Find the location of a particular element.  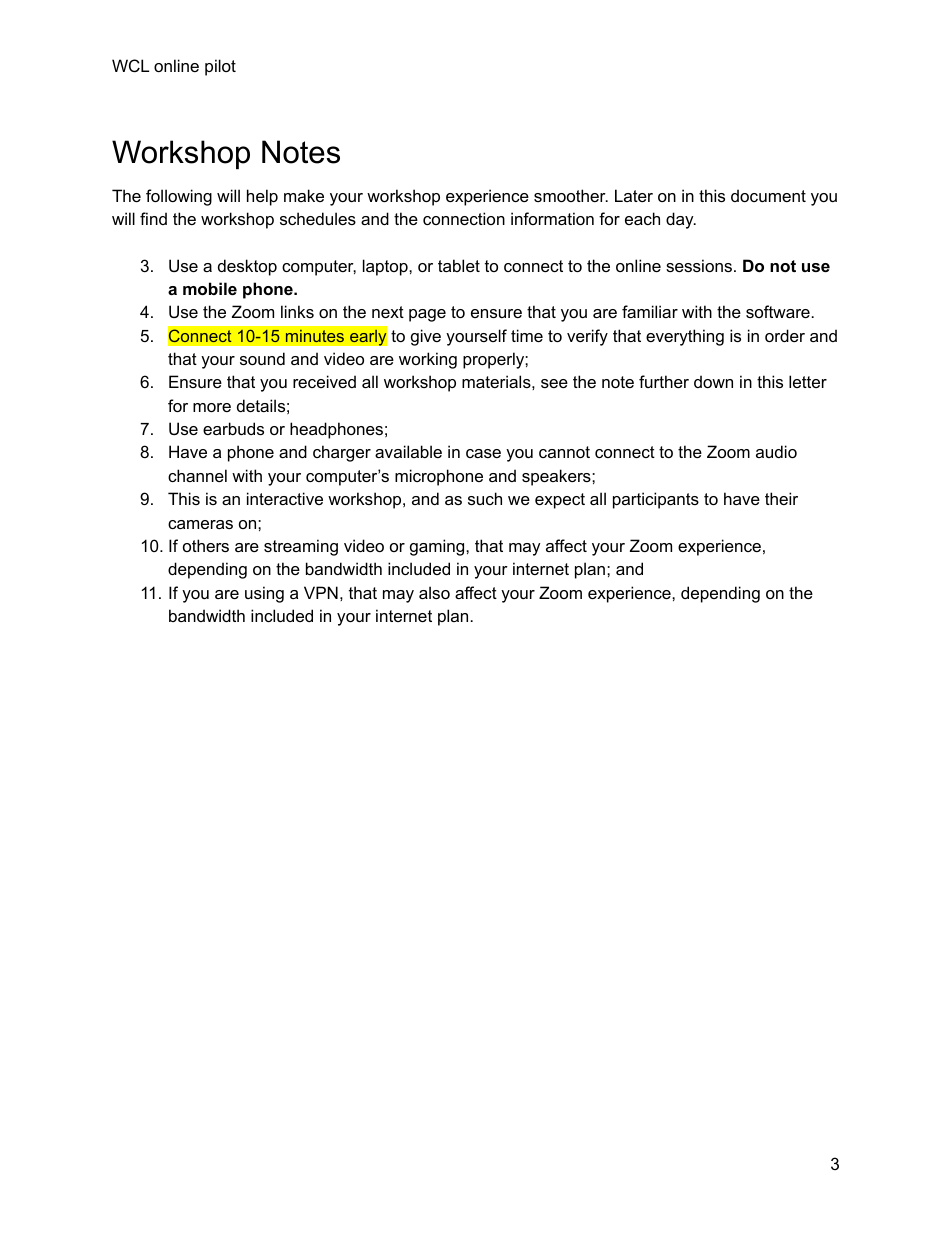

smoother is located at coordinates (571, 195).
